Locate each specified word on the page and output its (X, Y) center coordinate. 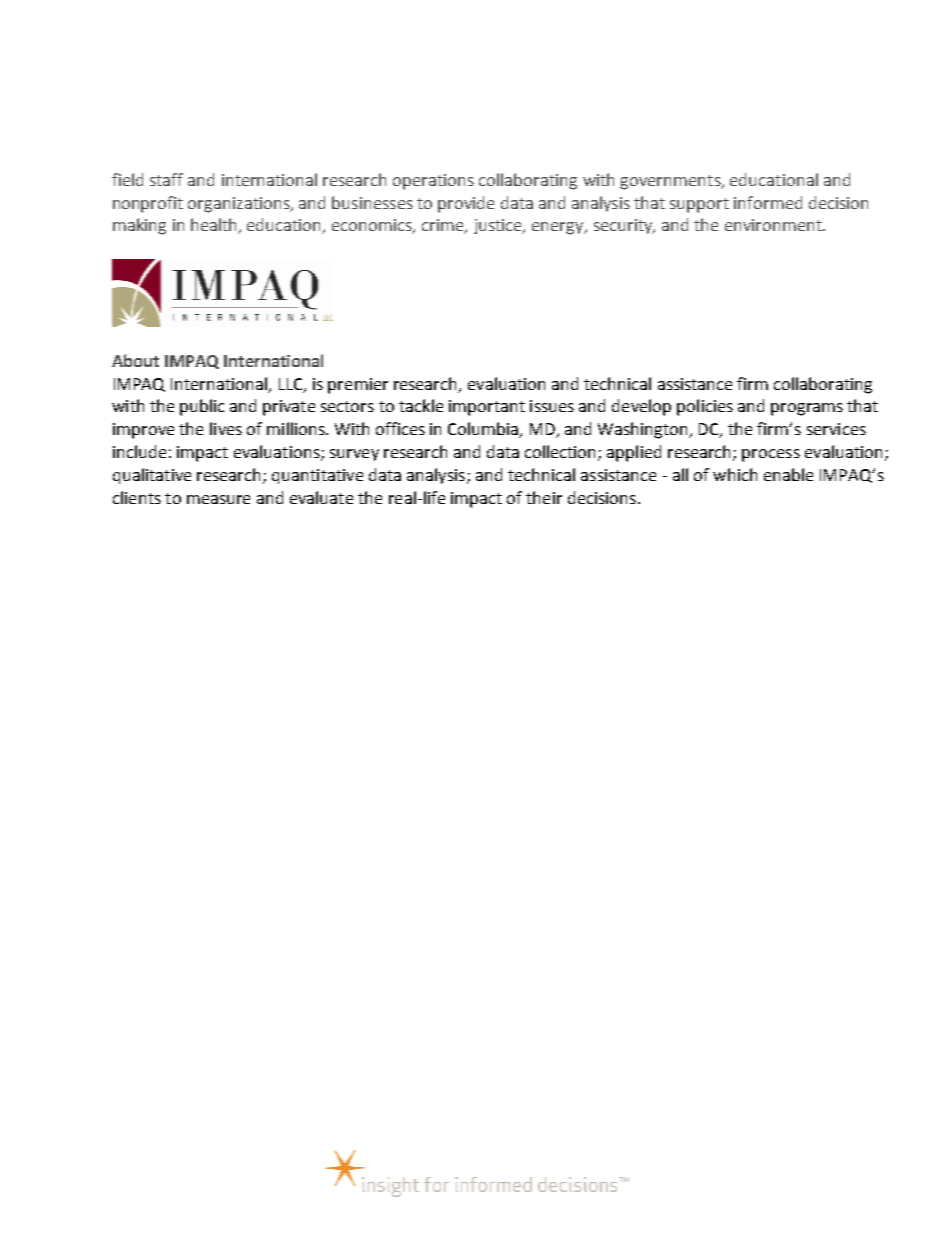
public (202, 407)
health (215, 226)
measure (218, 499)
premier (358, 386)
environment (774, 225)
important (487, 408)
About (135, 360)
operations (433, 182)
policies (705, 407)
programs (807, 409)
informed (768, 202)
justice (499, 226)
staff (166, 179)
